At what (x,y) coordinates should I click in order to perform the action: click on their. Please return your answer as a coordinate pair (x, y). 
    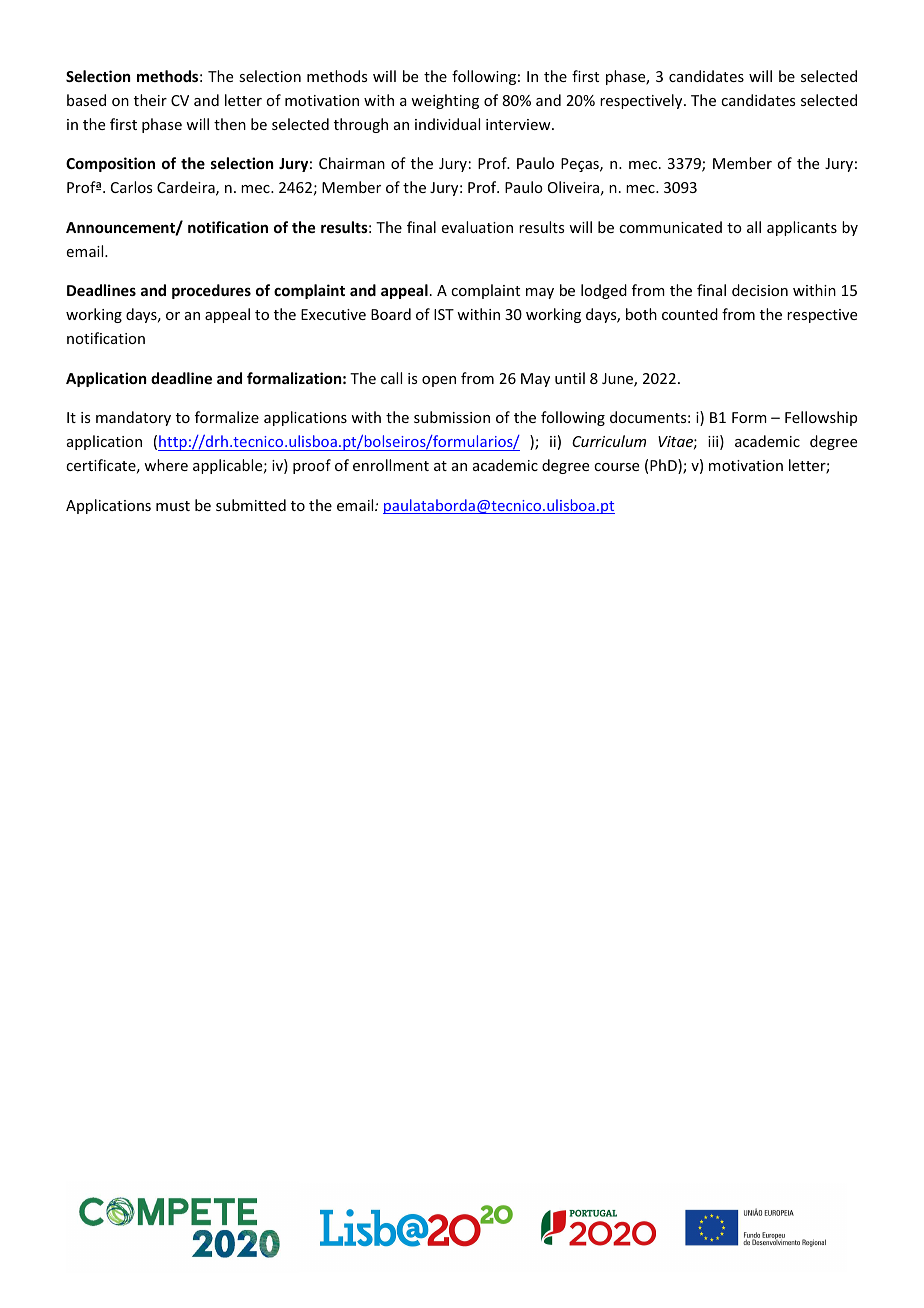
    Looking at the image, I should click on (150, 100).
